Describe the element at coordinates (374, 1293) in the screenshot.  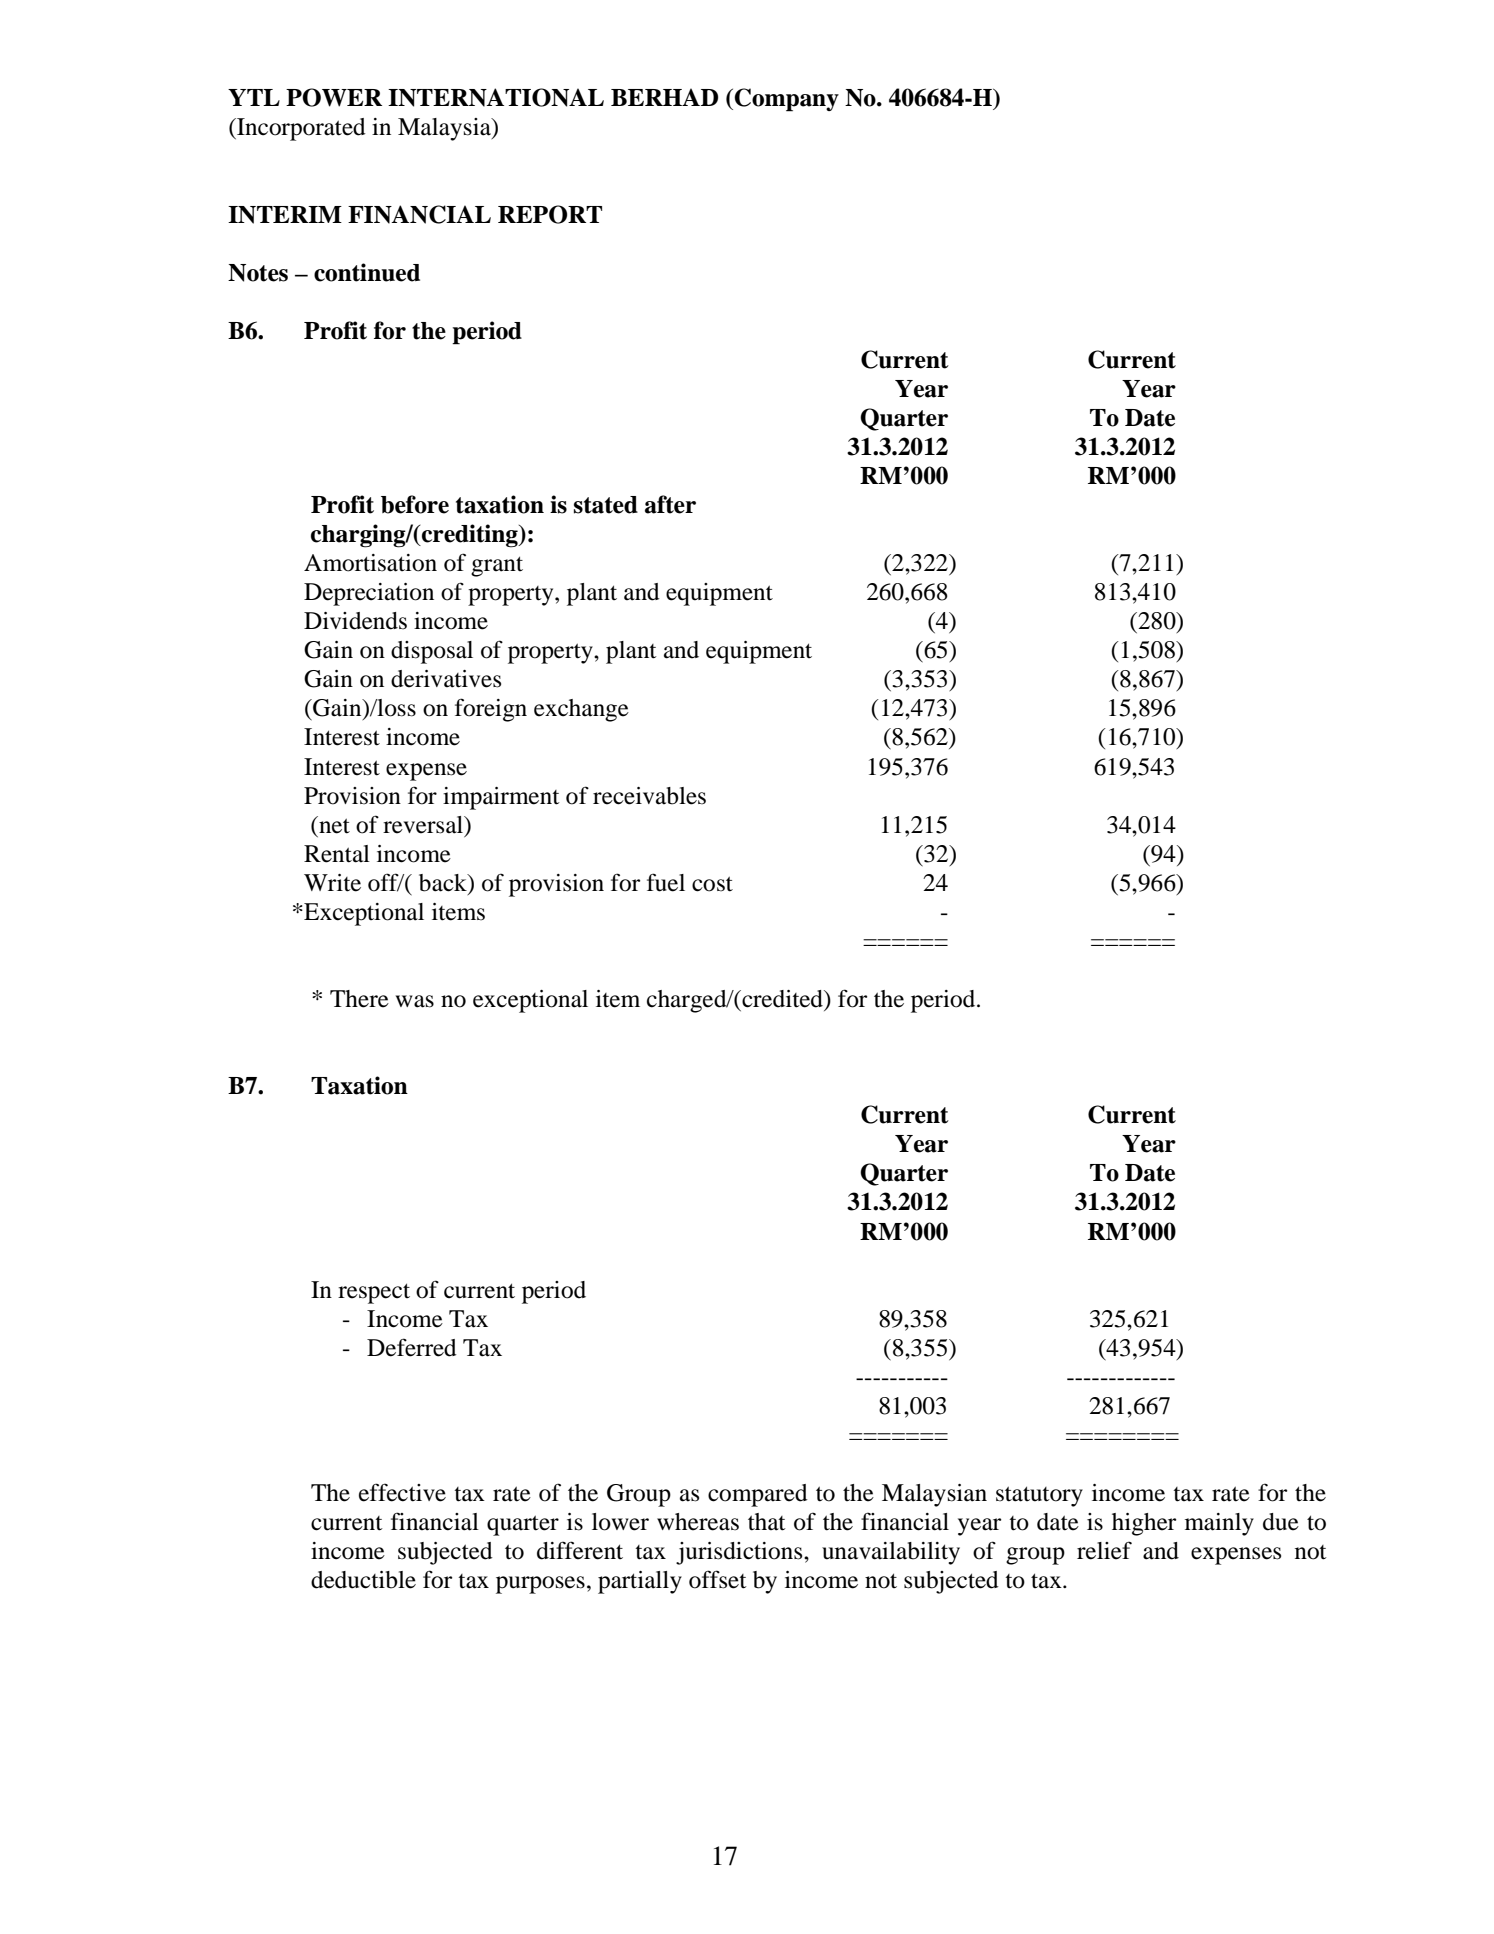
I see `respect` at that location.
